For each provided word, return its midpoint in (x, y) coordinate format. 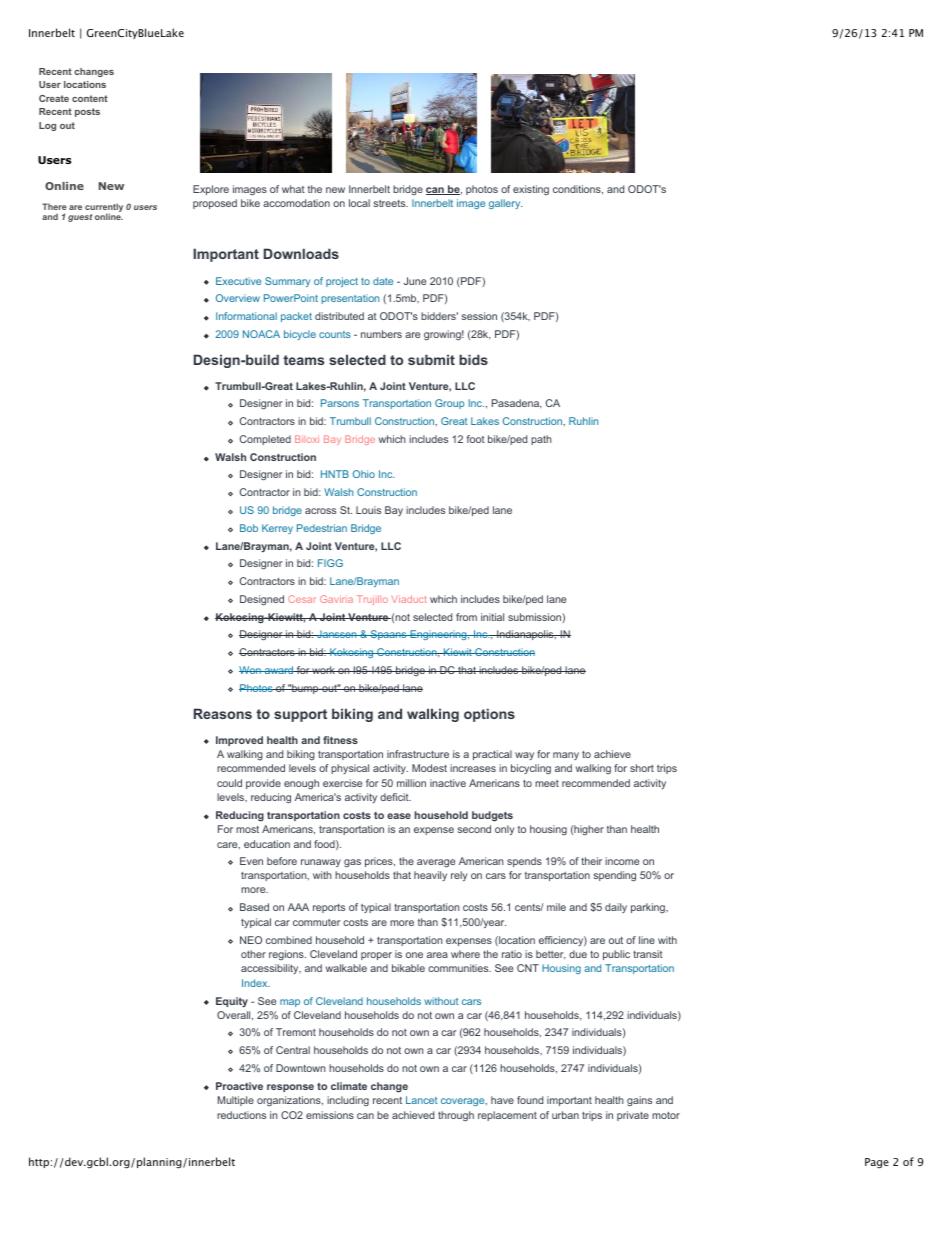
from (466, 617)
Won (251, 670)
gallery (506, 204)
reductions (241, 1115)
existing (531, 190)
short (642, 768)
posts (87, 112)
